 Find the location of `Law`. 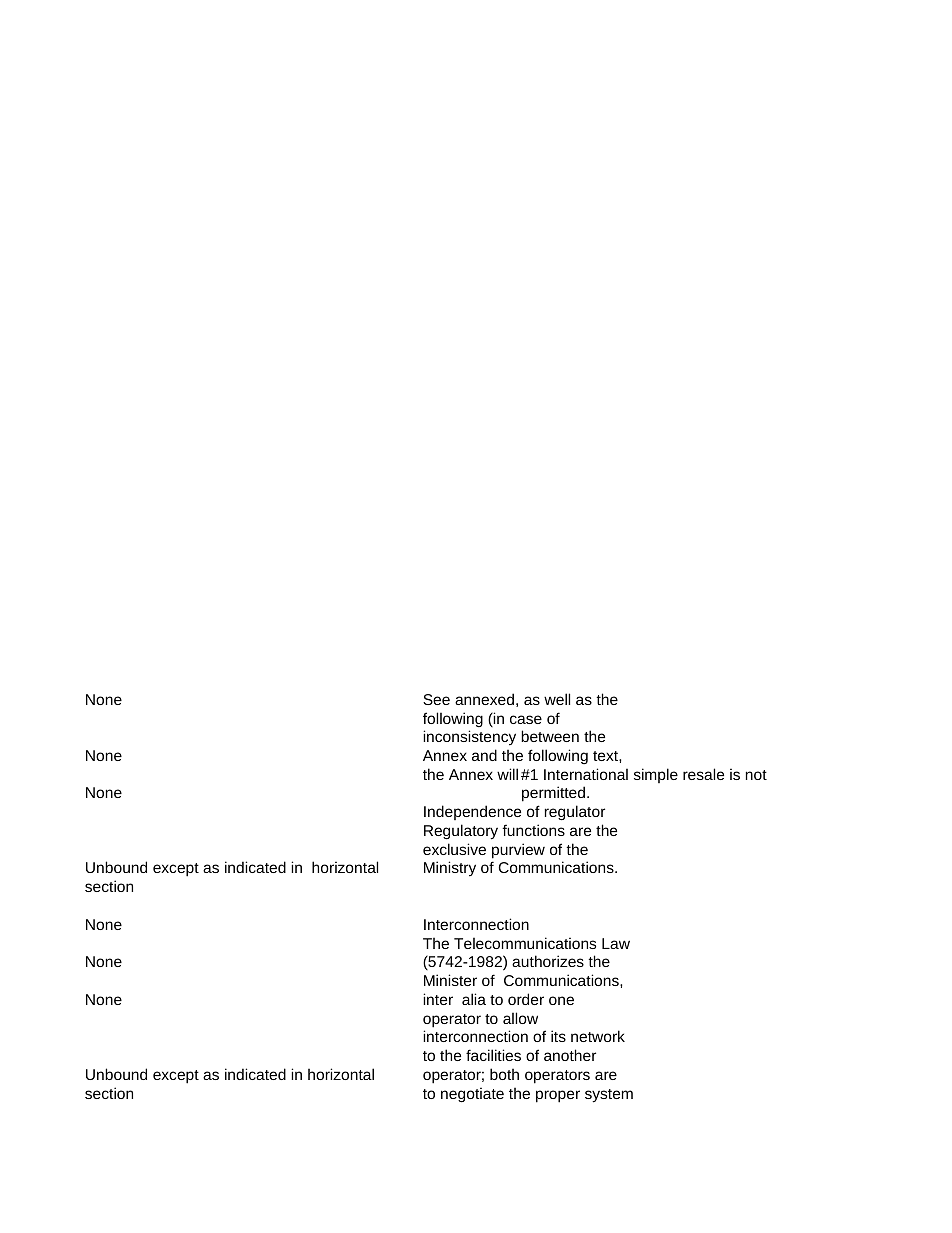

Law is located at coordinates (616, 943).
